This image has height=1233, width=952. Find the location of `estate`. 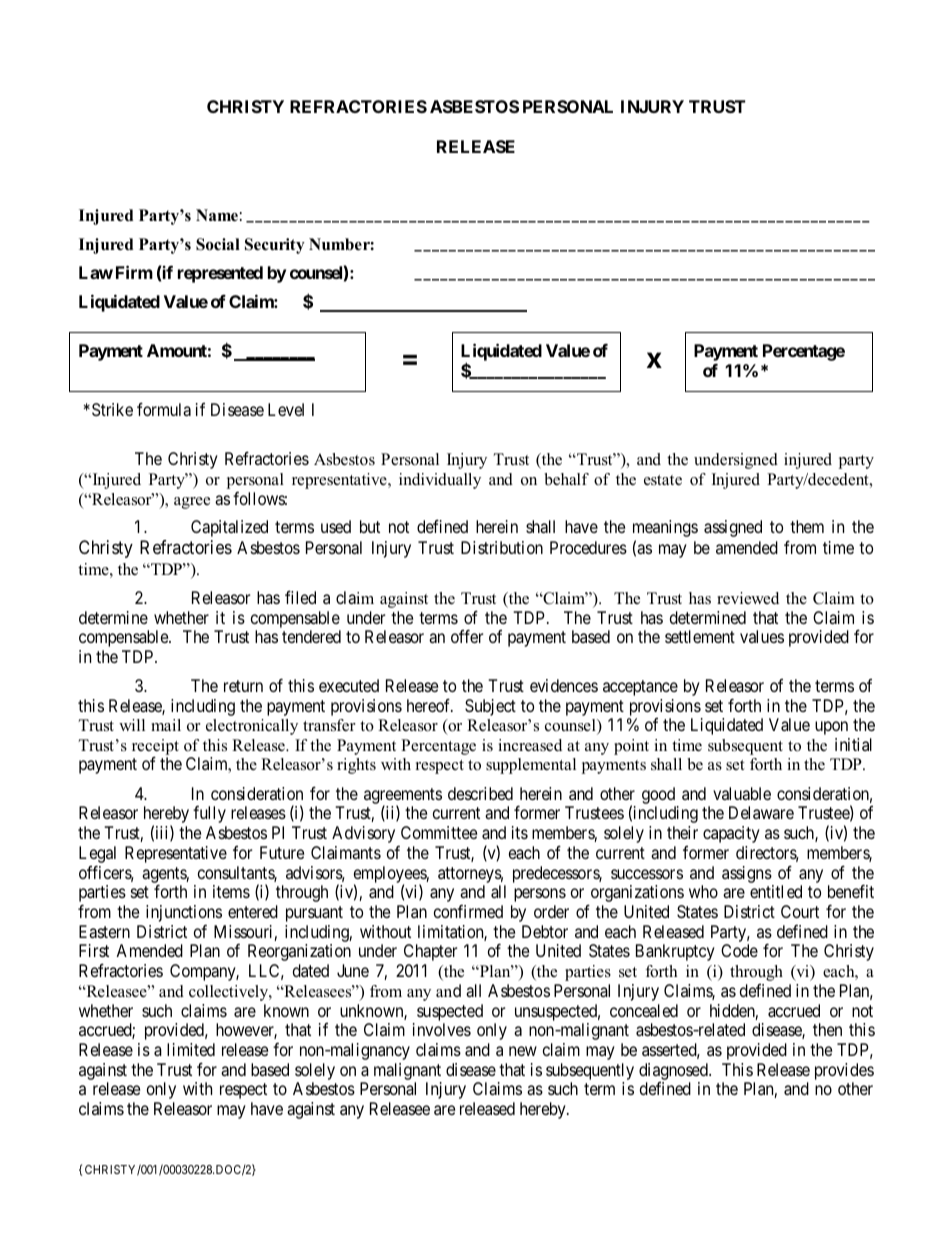

estate is located at coordinates (663, 480).
